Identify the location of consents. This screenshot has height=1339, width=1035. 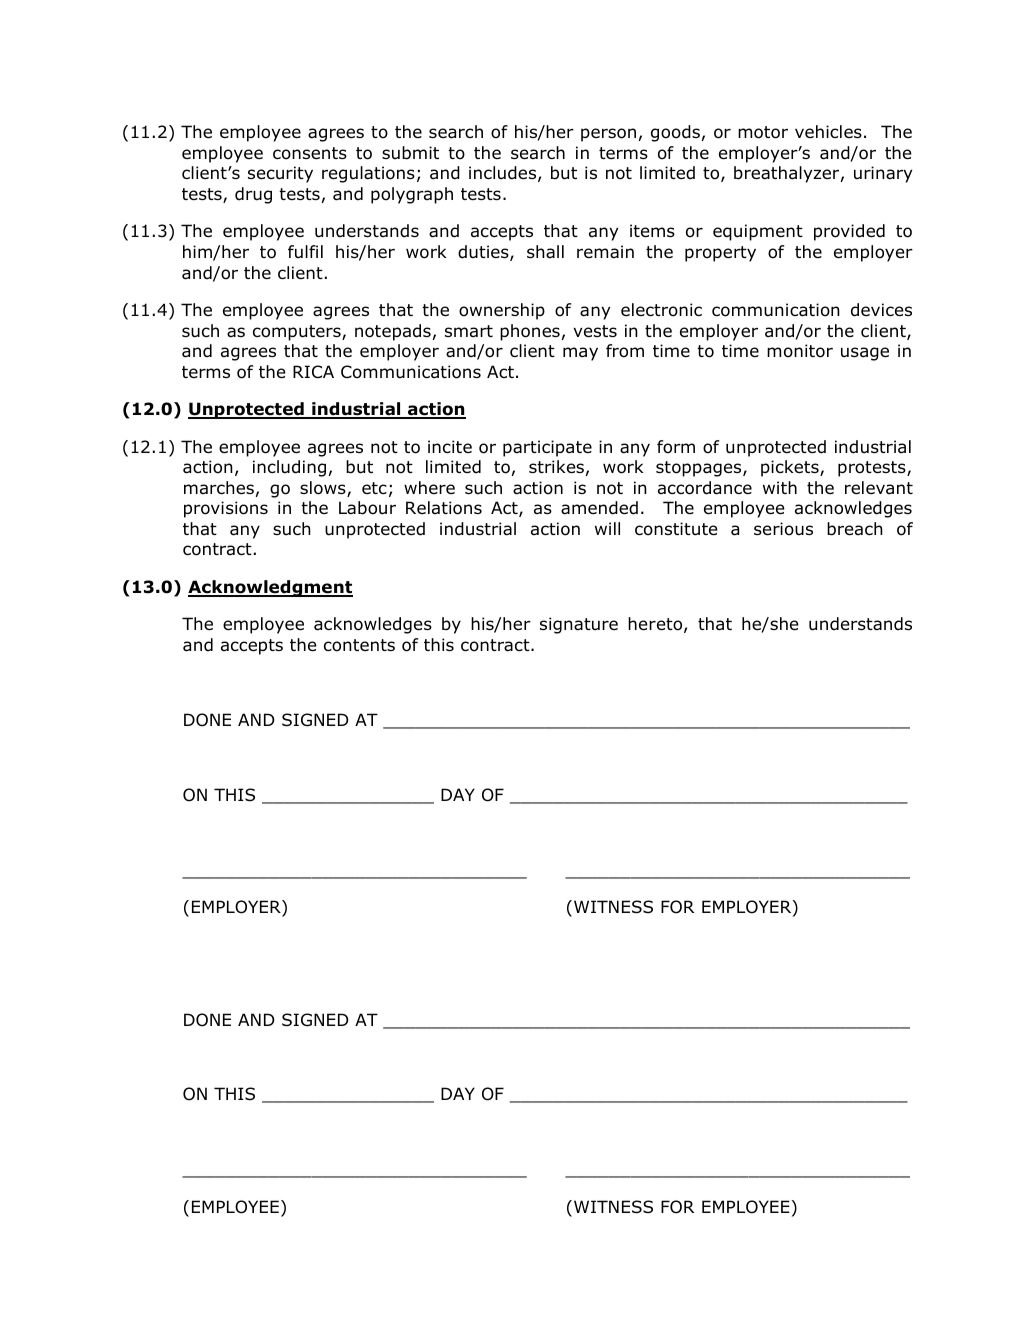
(310, 153).
